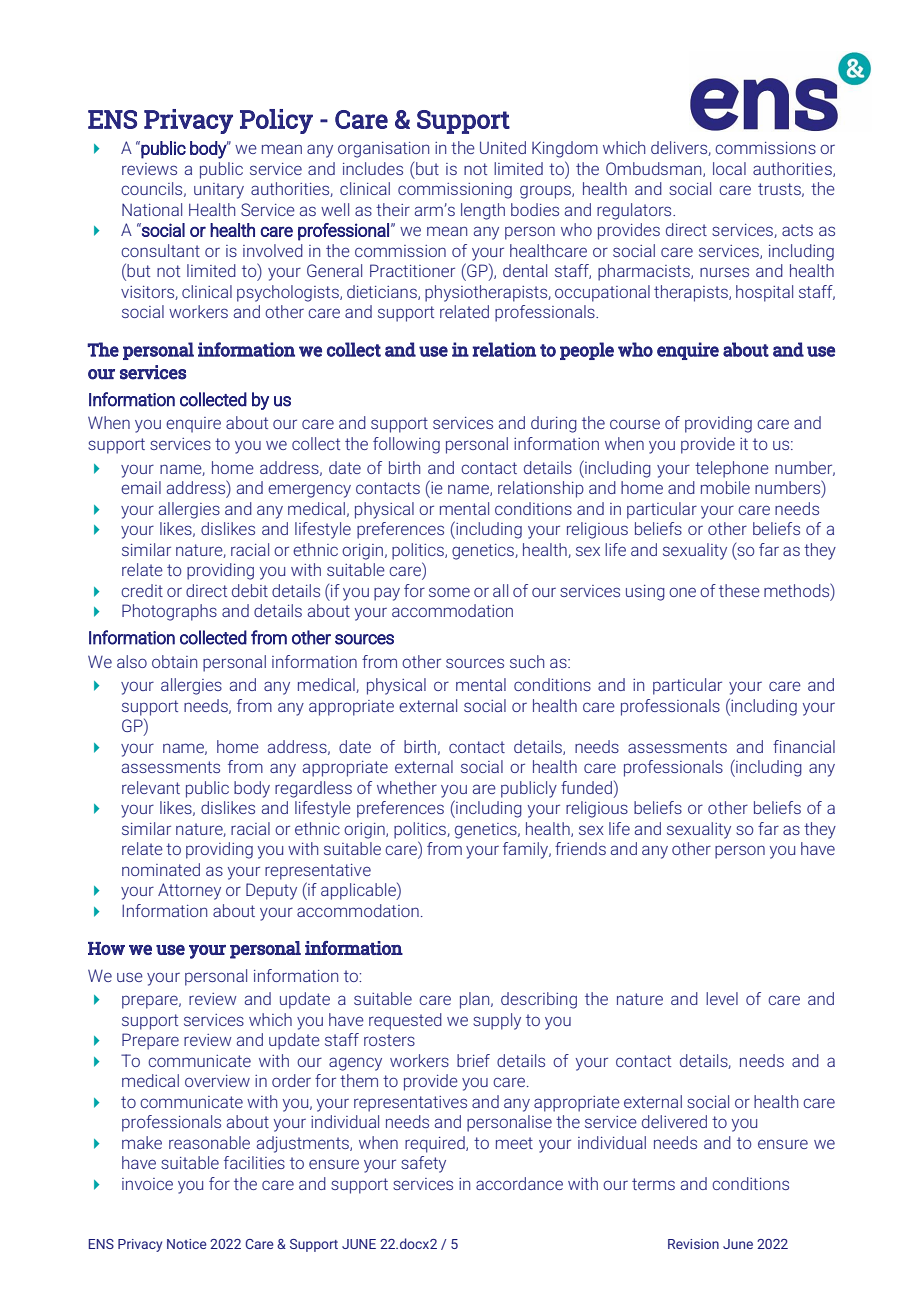 The image size is (924, 1308). I want to click on mobile, so click(725, 487).
